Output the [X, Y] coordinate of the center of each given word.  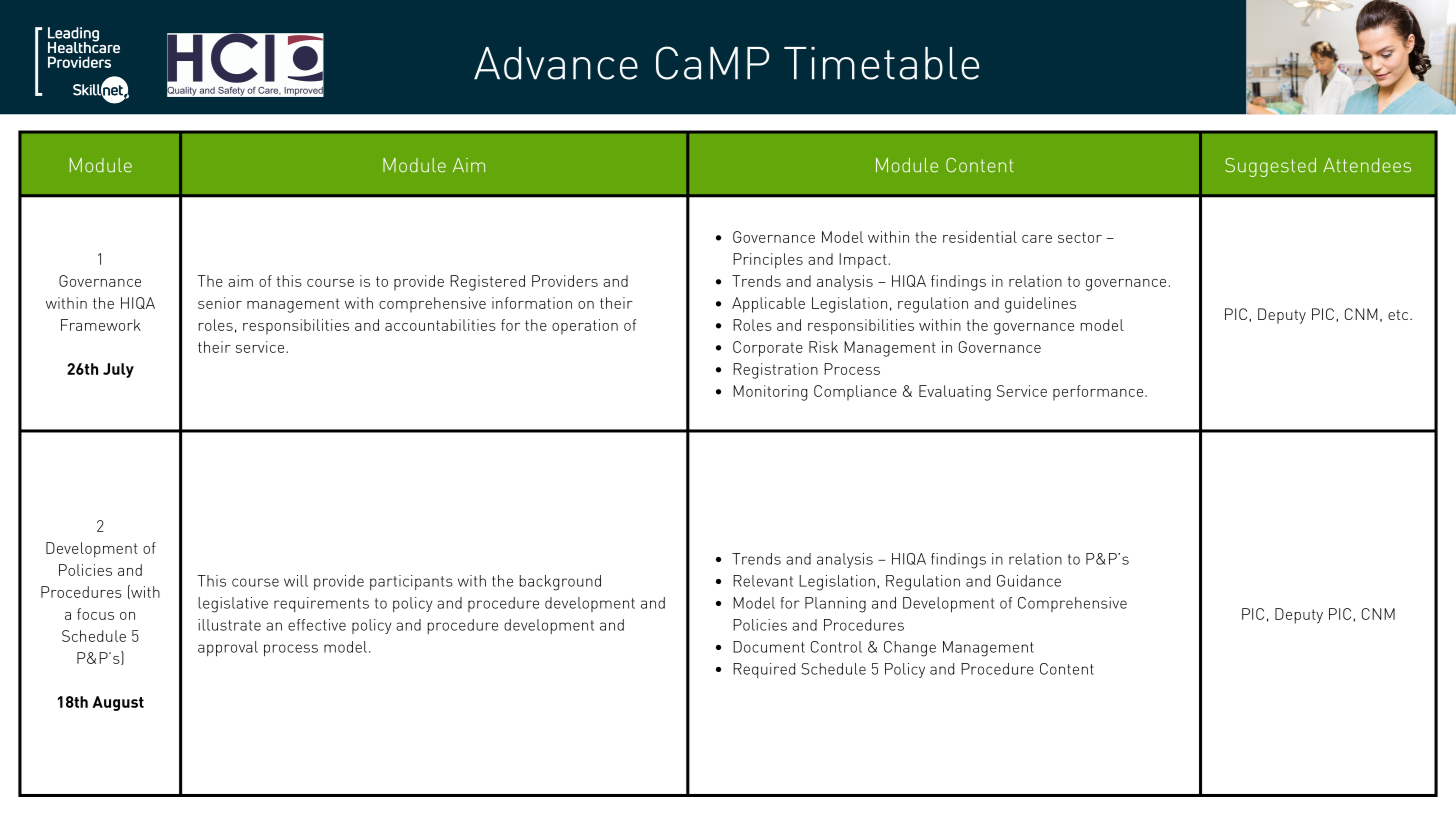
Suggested [1270, 167]
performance [1098, 393]
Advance [556, 63]
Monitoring [770, 393]
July [118, 370]
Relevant [763, 581]
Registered [487, 283]
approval [228, 648]
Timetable [881, 63]
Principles [768, 261]
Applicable [768, 305]
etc [1399, 315]
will [296, 581]
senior [220, 303]
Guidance [1029, 581]
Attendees [1367, 165]
